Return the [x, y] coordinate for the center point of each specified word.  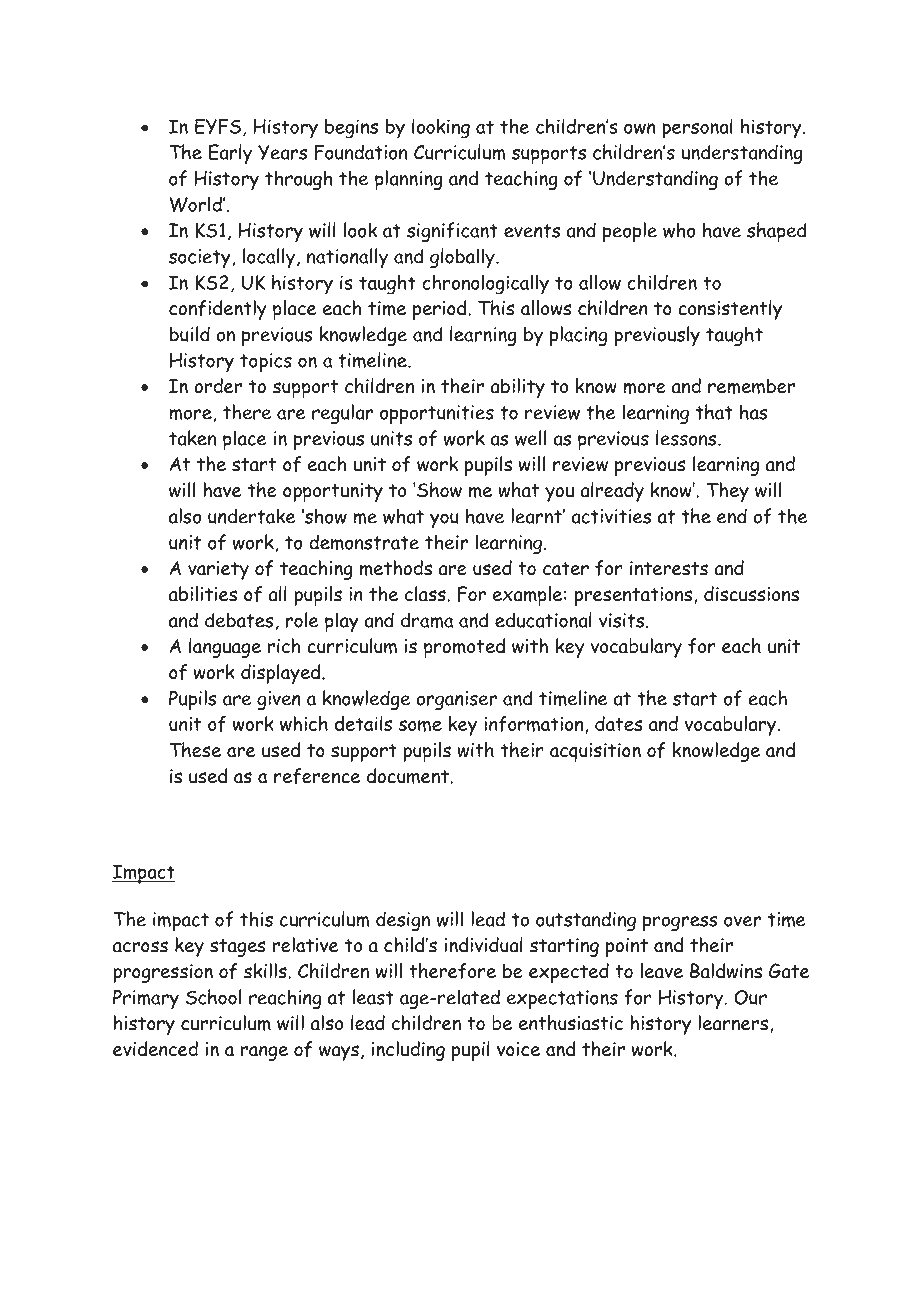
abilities [203, 594]
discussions [751, 594]
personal [697, 128]
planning [409, 180]
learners [733, 1023]
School [213, 997]
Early [230, 154]
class [426, 594]
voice [518, 1049]
